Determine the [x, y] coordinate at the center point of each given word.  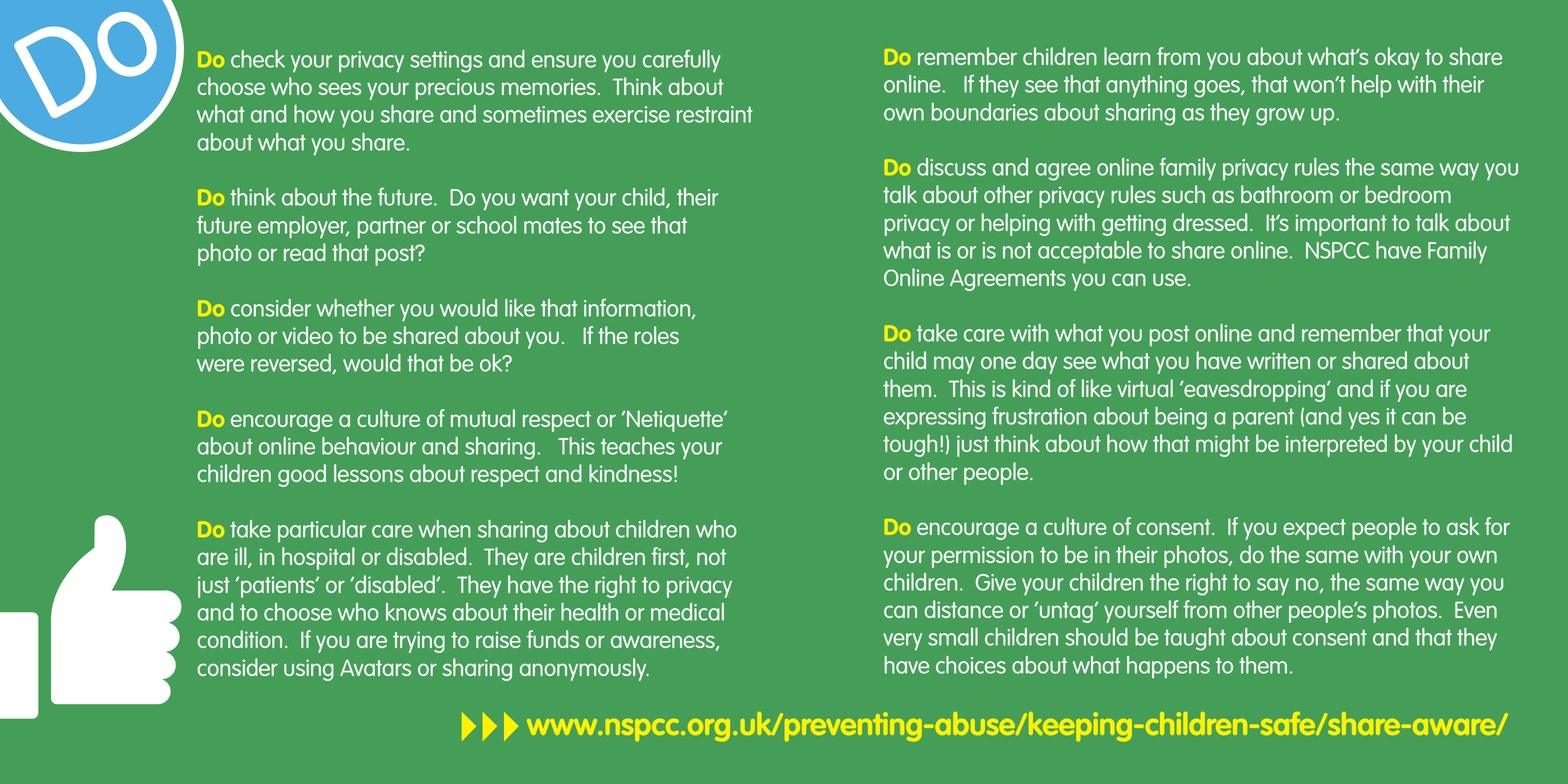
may [954, 365]
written [1278, 360]
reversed [292, 364]
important [1341, 225]
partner [392, 228]
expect [1314, 529]
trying [419, 642]
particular [322, 531]
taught [1195, 639]
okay [1397, 58]
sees [339, 88]
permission [983, 557]
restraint [715, 114]
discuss [951, 167]
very [902, 642]
